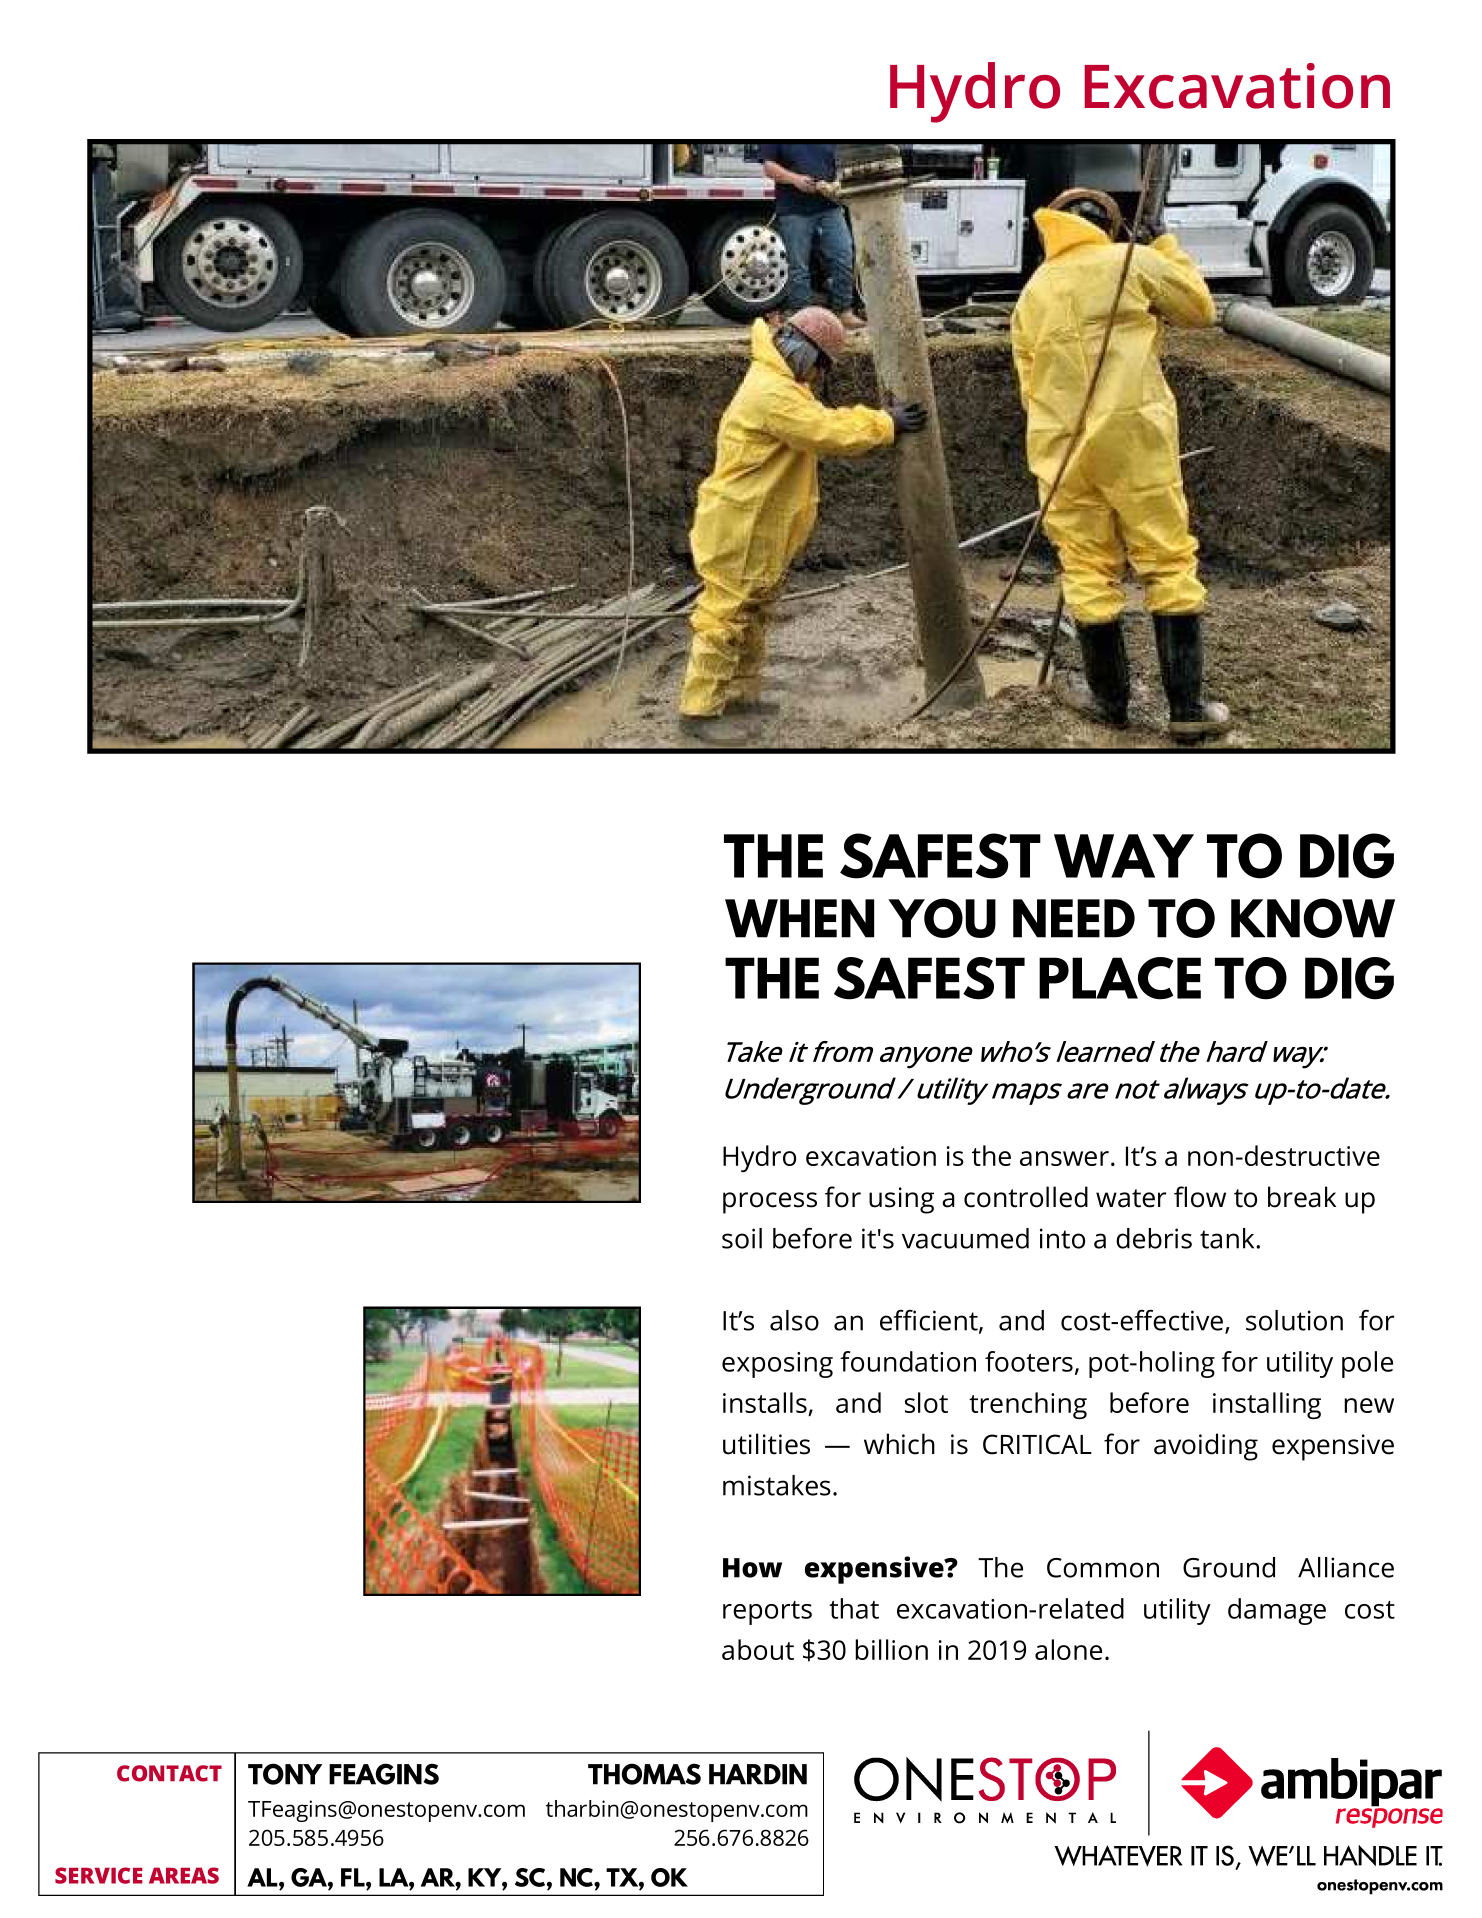 The image size is (1482, 1918). I want to click on KNOW, so click(1313, 918).
